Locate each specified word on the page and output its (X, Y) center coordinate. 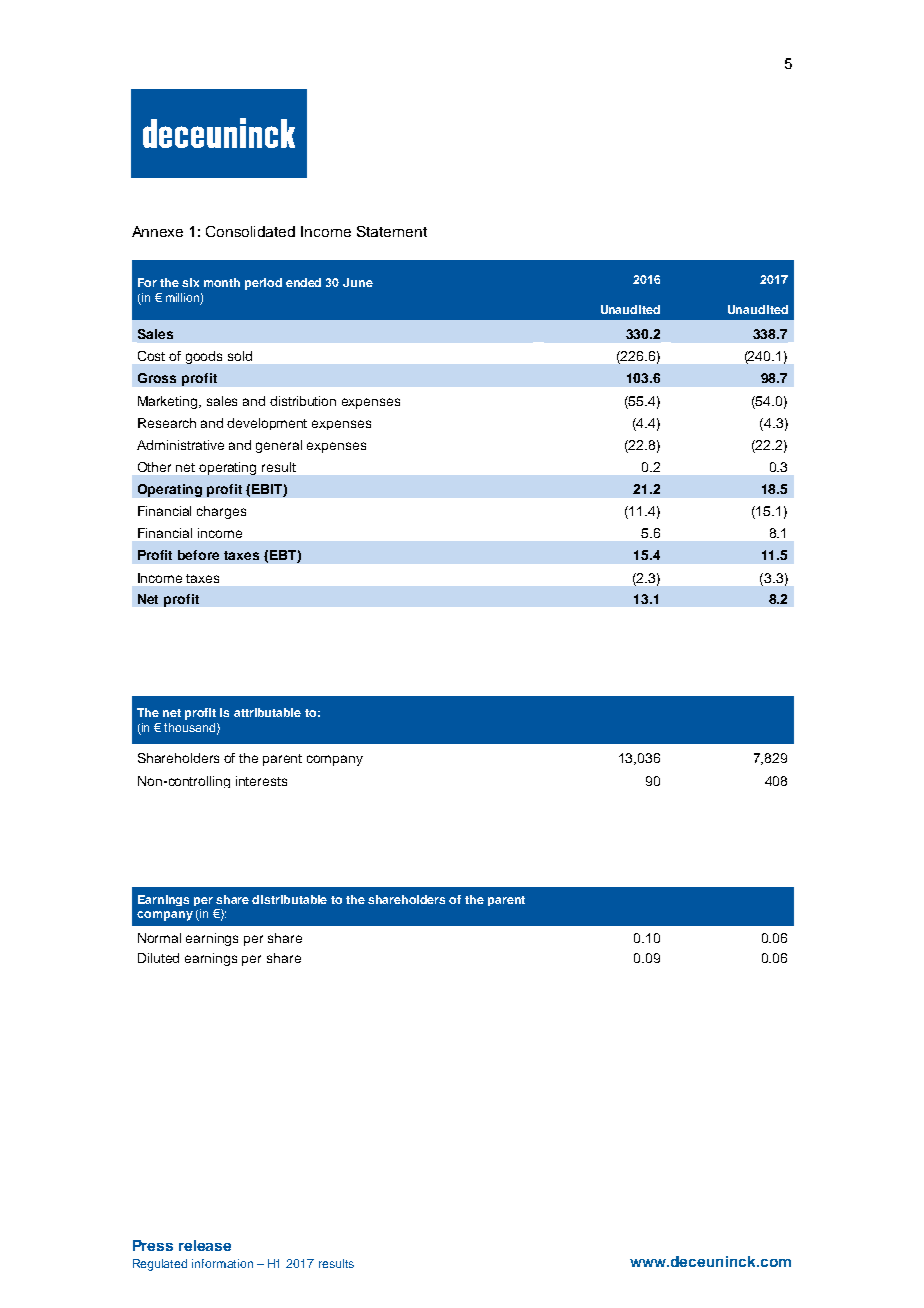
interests (261, 781)
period (263, 284)
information (222, 1263)
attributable (267, 712)
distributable (289, 899)
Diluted (158, 958)
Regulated (160, 1265)
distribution (303, 401)
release (205, 1245)
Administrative (180, 445)
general (279, 446)
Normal (159, 938)
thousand (191, 728)
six (190, 282)
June (358, 282)
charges (221, 512)
